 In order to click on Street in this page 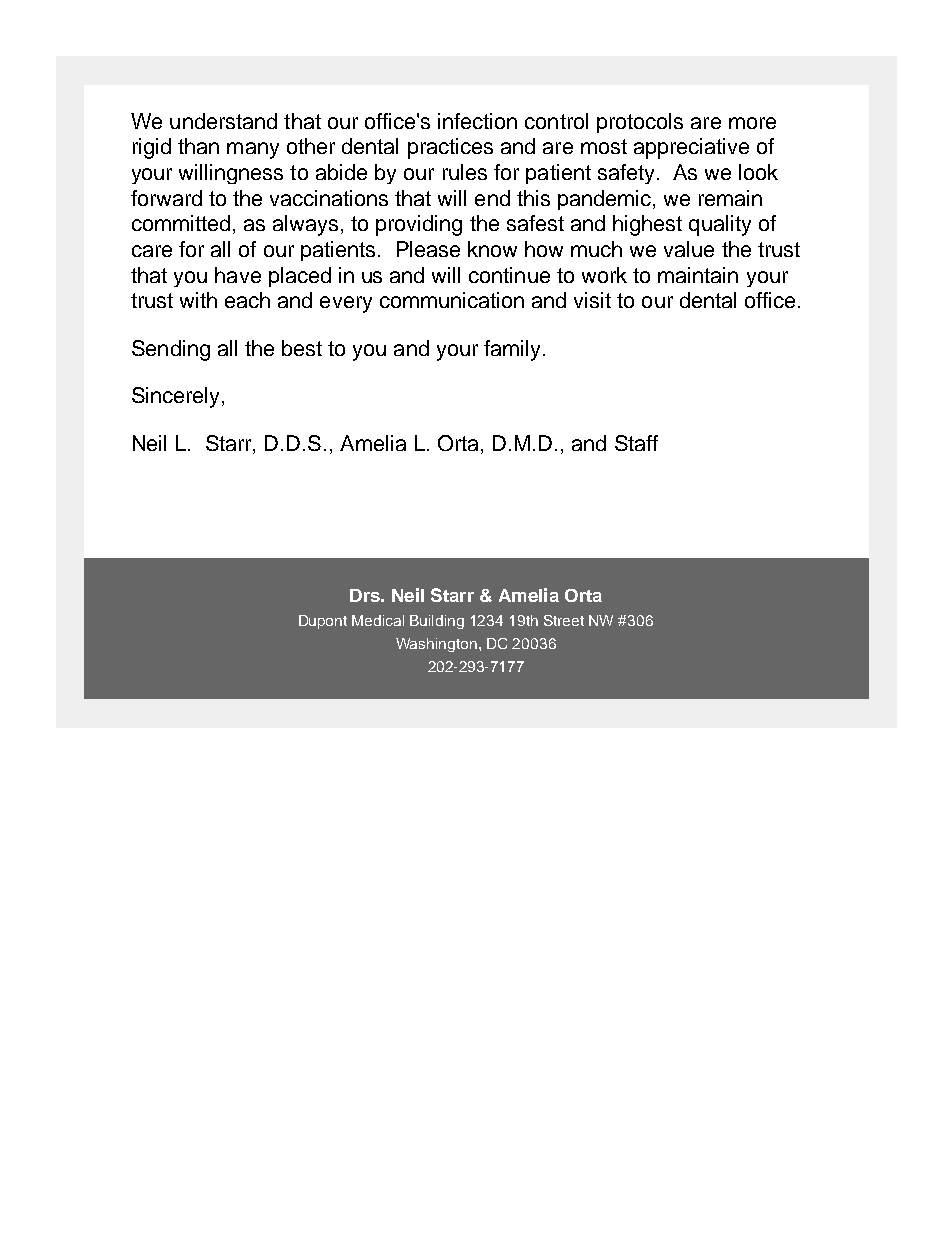, I will do `click(564, 620)`.
